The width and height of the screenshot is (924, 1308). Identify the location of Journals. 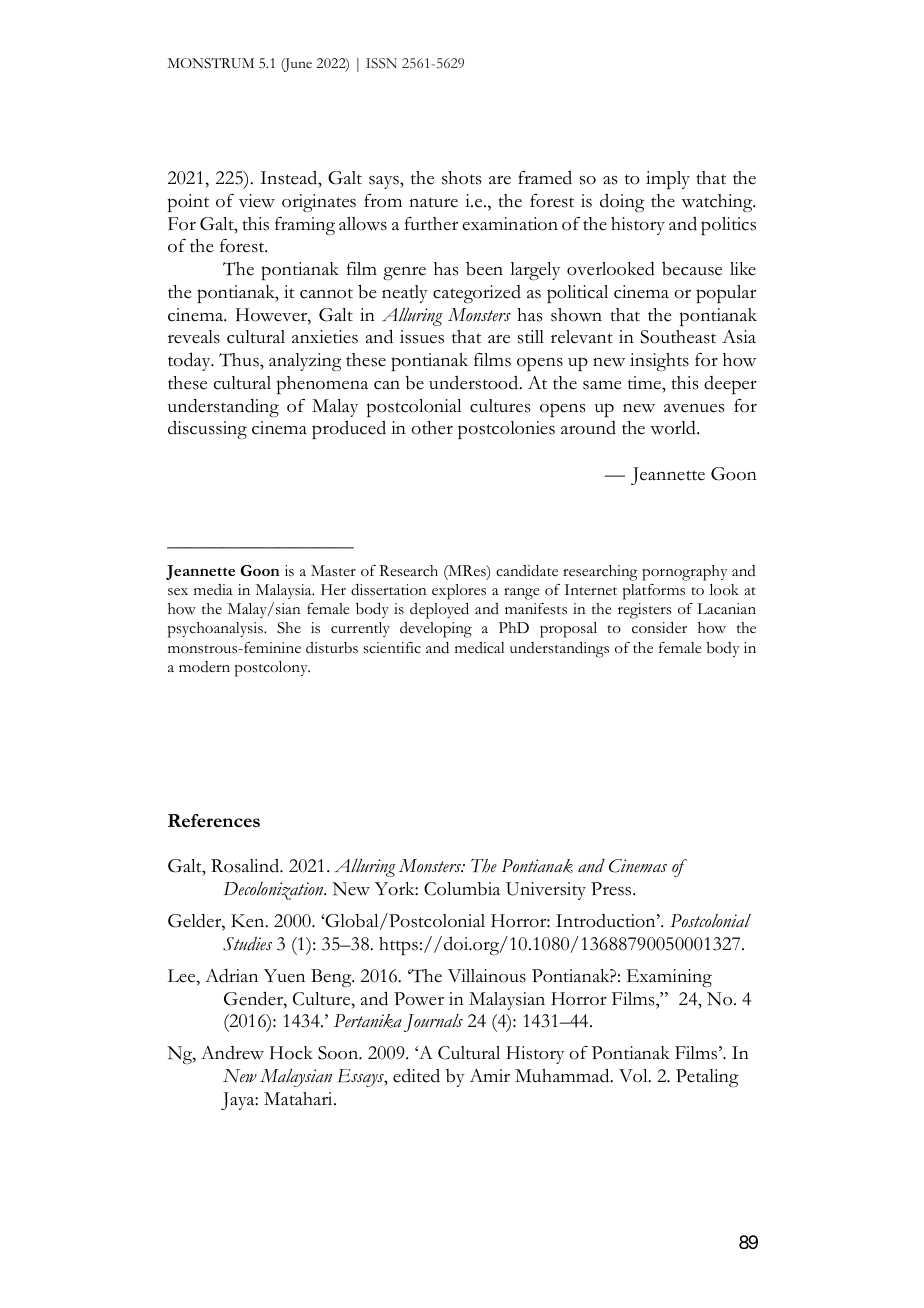
(433, 1023).
